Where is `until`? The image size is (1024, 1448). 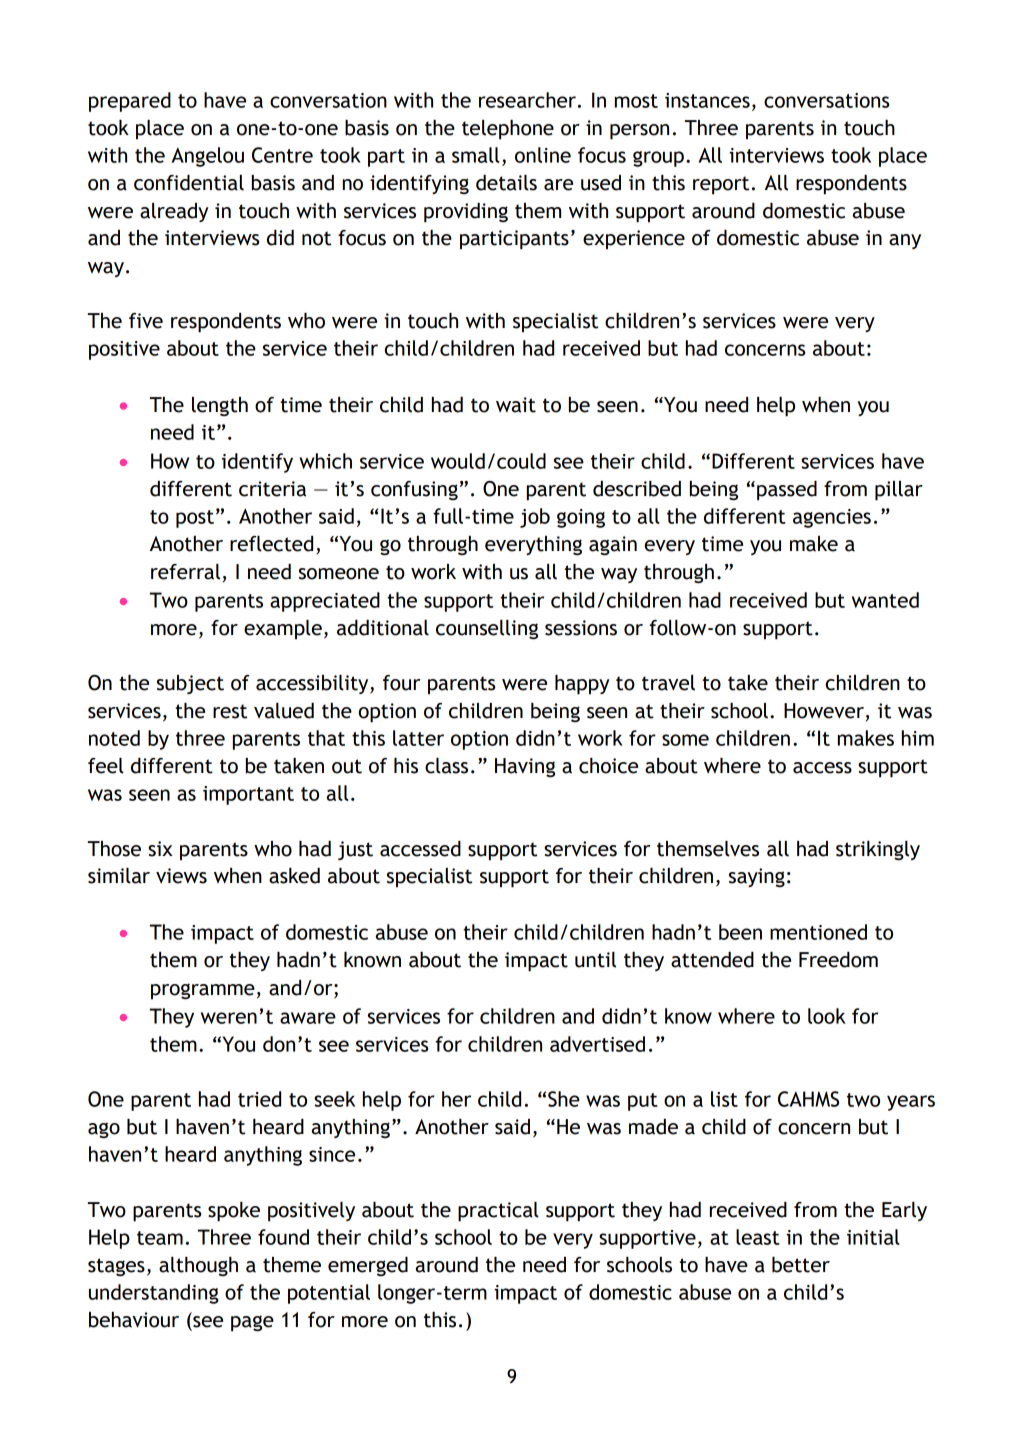 until is located at coordinates (595, 960).
